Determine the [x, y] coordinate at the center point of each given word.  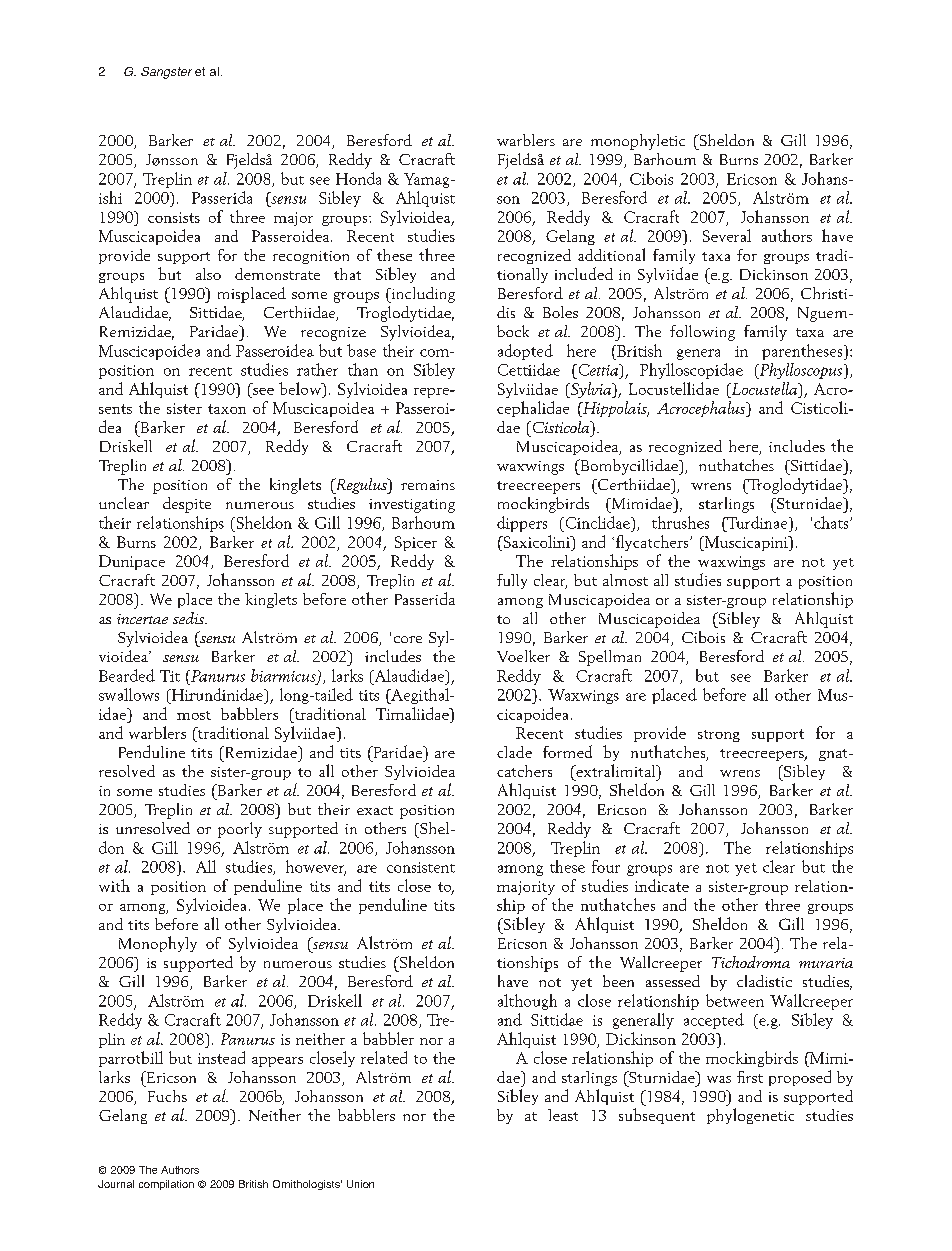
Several [727, 235]
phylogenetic [750, 1116]
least [563, 1115]
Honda [358, 178]
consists [174, 217]
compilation [166, 1185]
